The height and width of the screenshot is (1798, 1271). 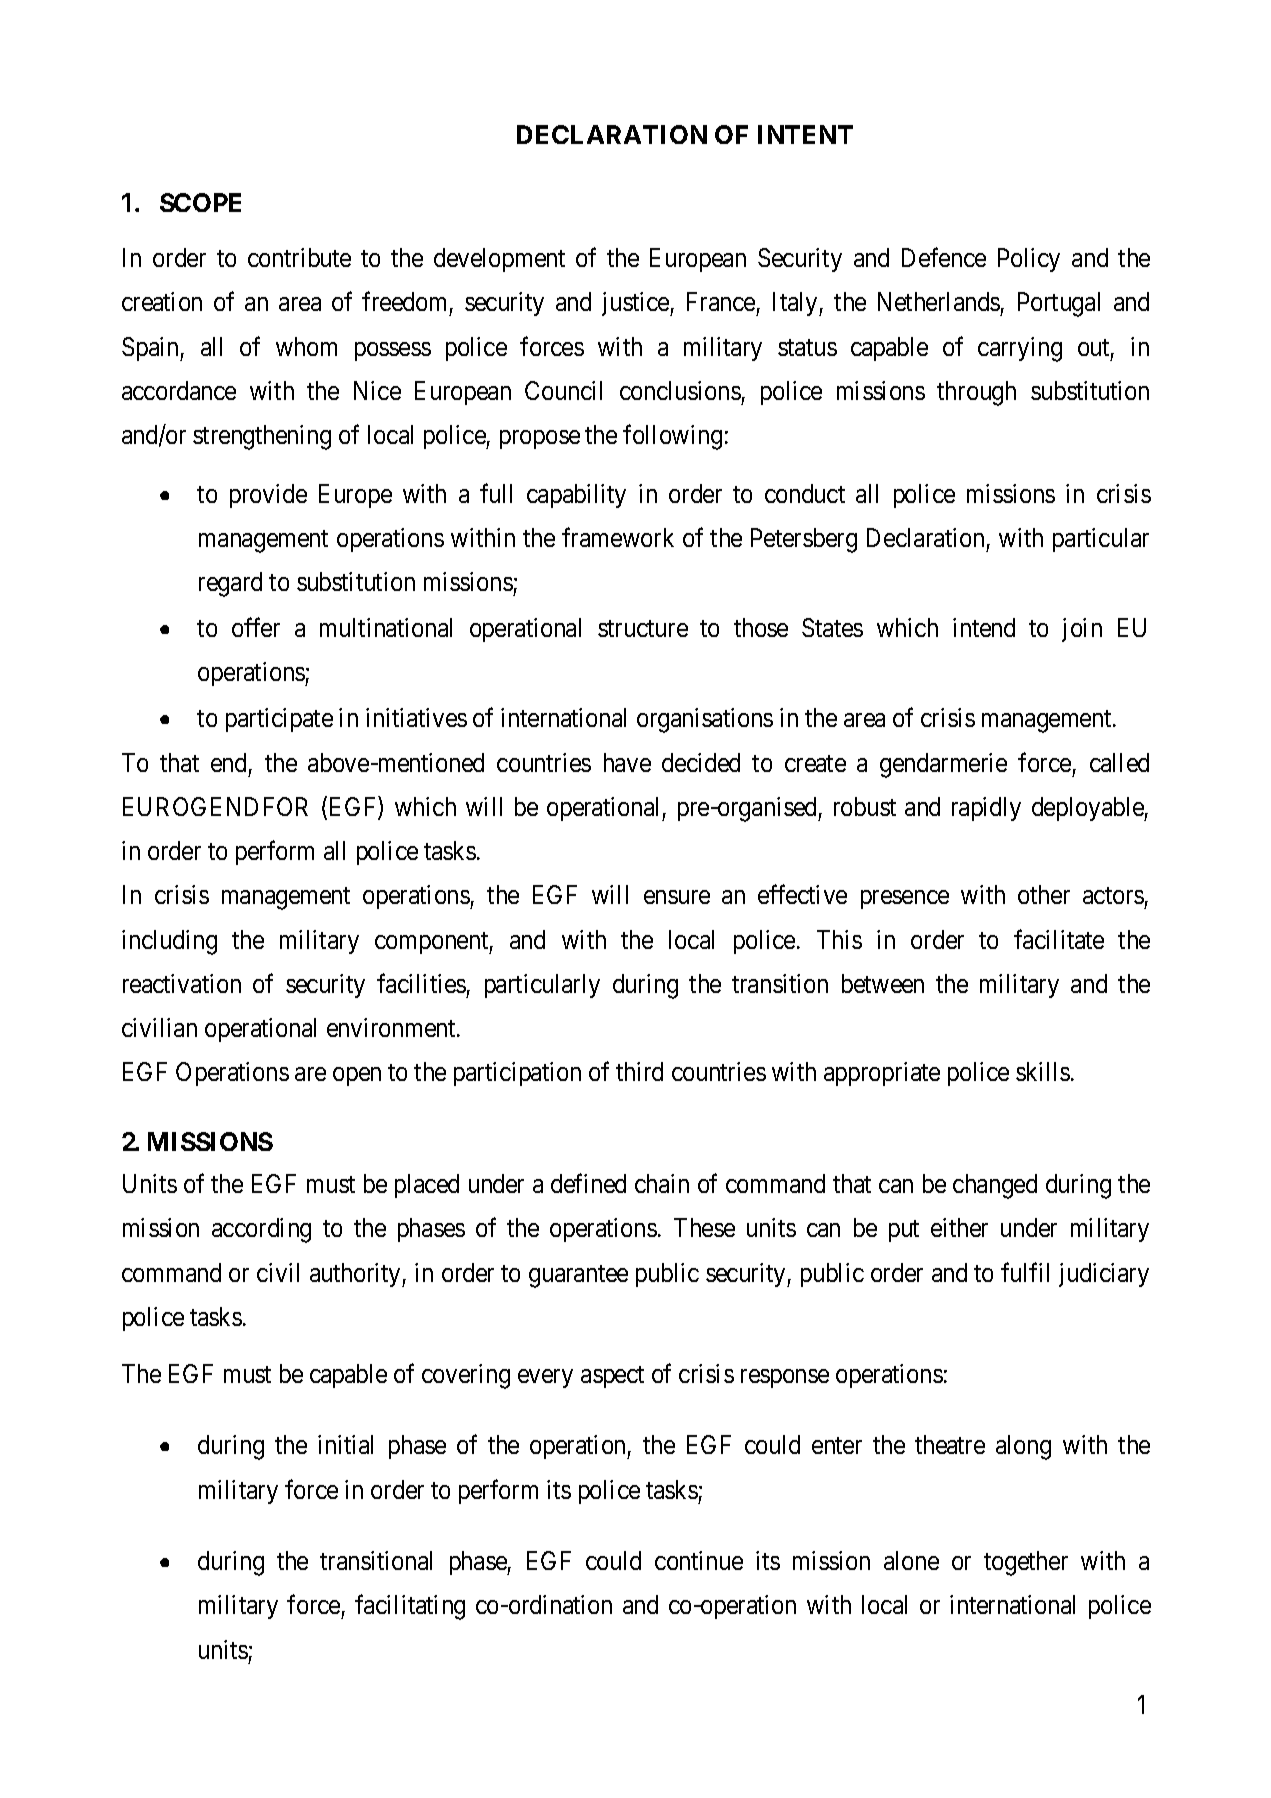 What do you see at coordinates (677, 897) in the screenshot?
I see `ensure` at bounding box center [677, 897].
